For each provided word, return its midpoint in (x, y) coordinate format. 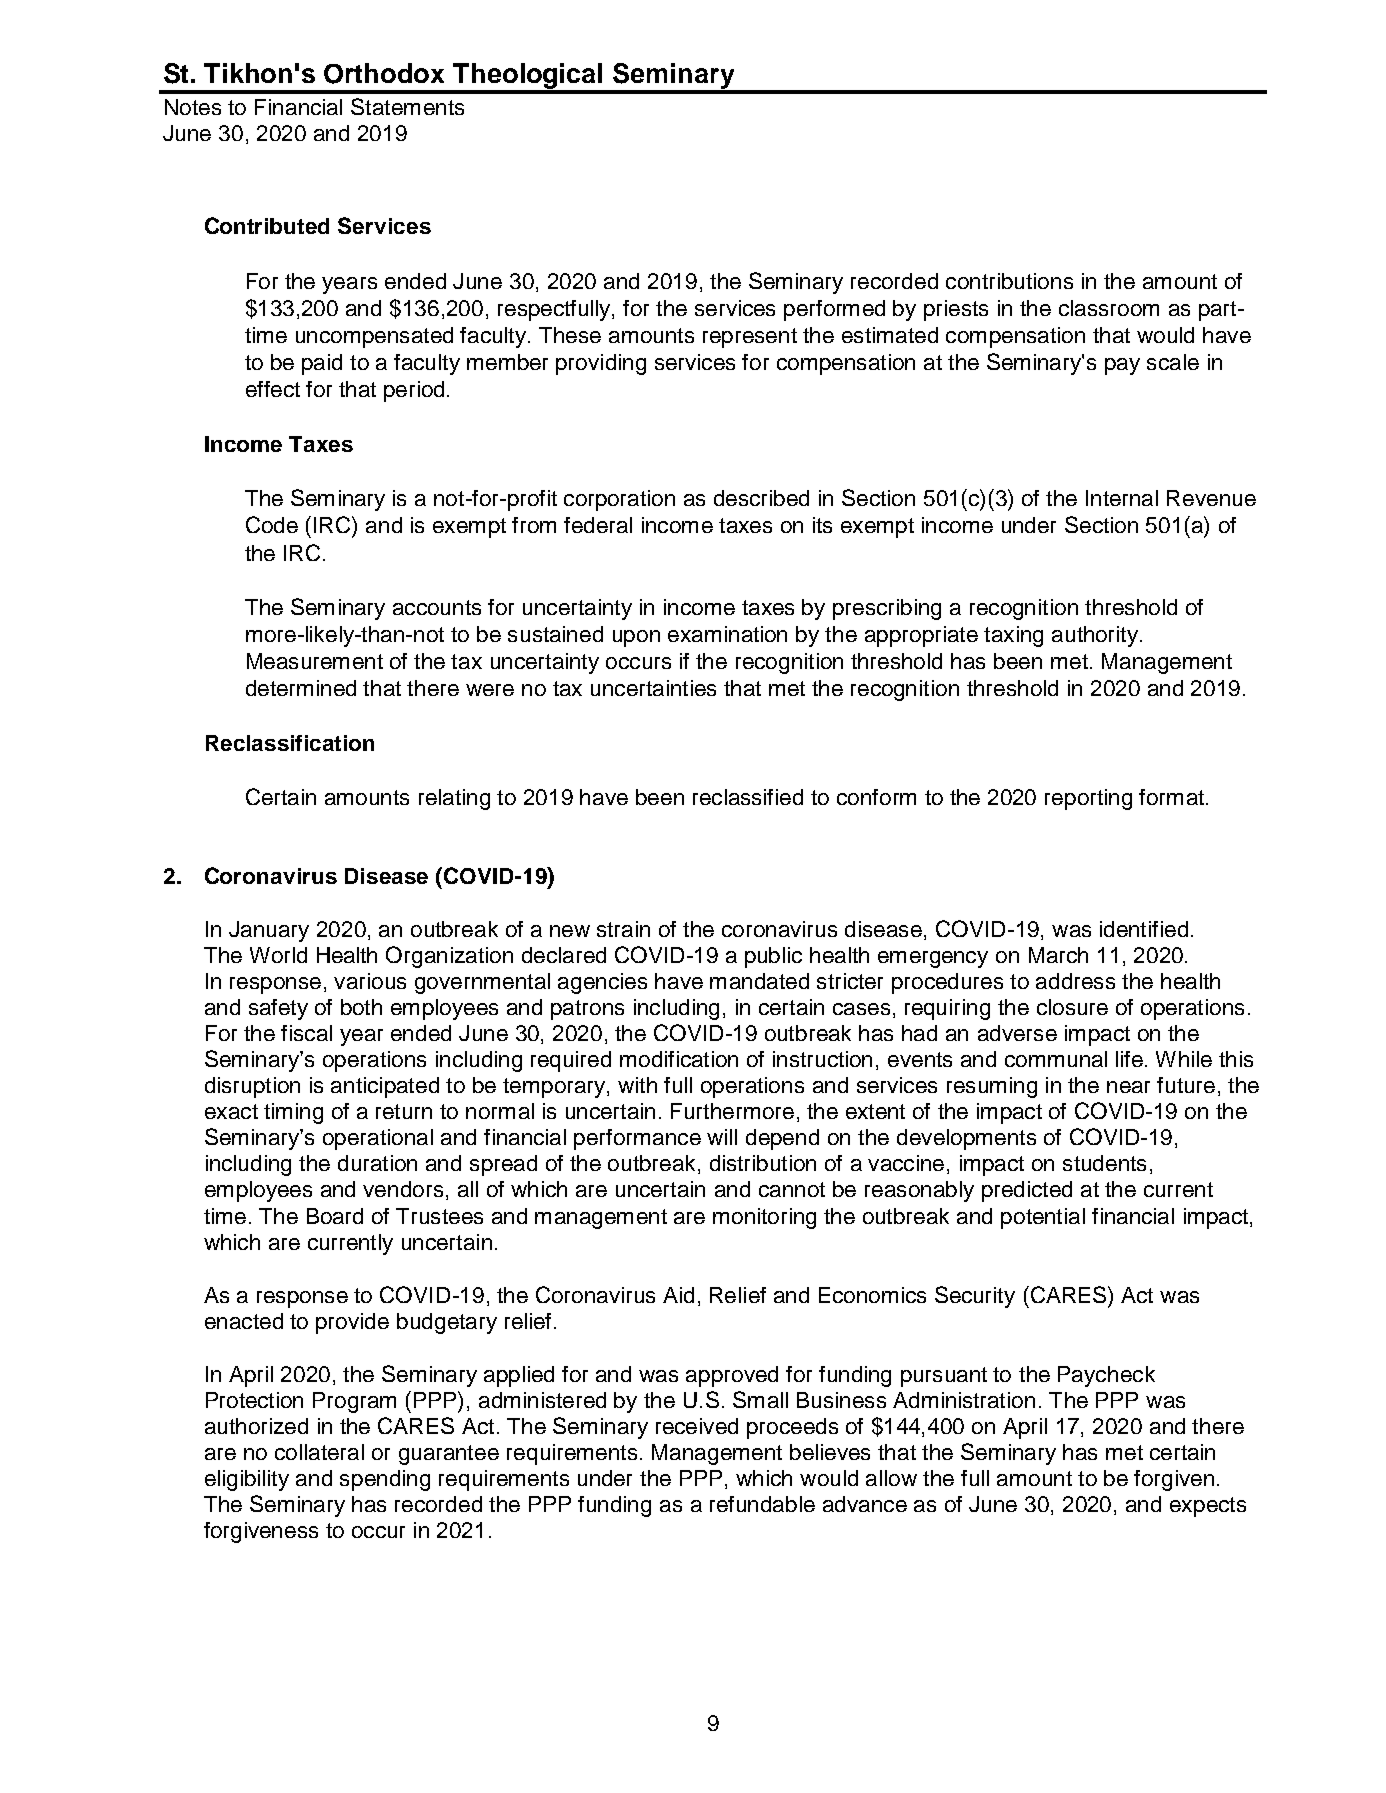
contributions (1009, 281)
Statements (407, 106)
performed (834, 310)
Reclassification (290, 743)
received (697, 1426)
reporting (1088, 799)
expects (1208, 1507)
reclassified (748, 797)
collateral (319, 1452)
